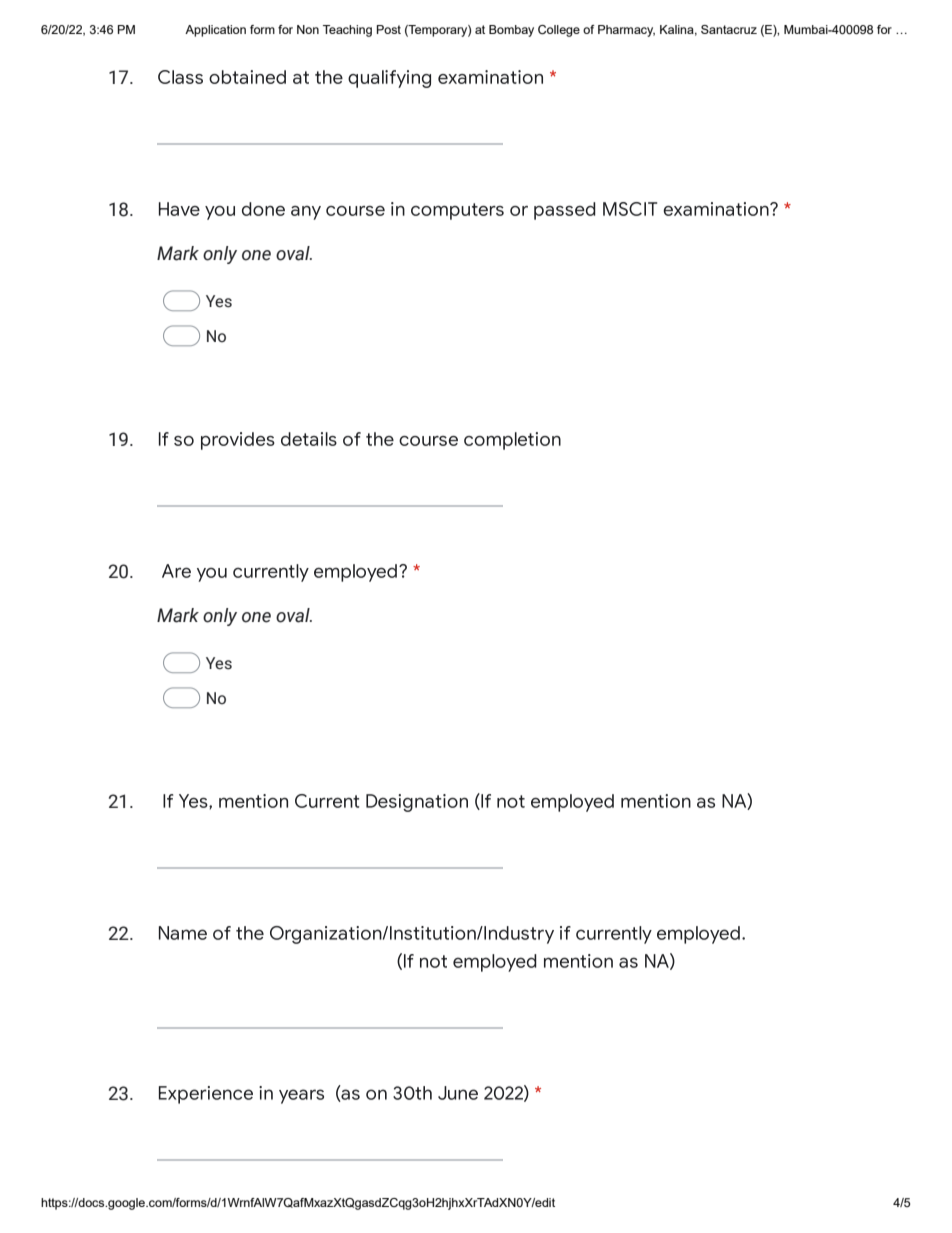  I want to click on June, so click(458, 1093).
